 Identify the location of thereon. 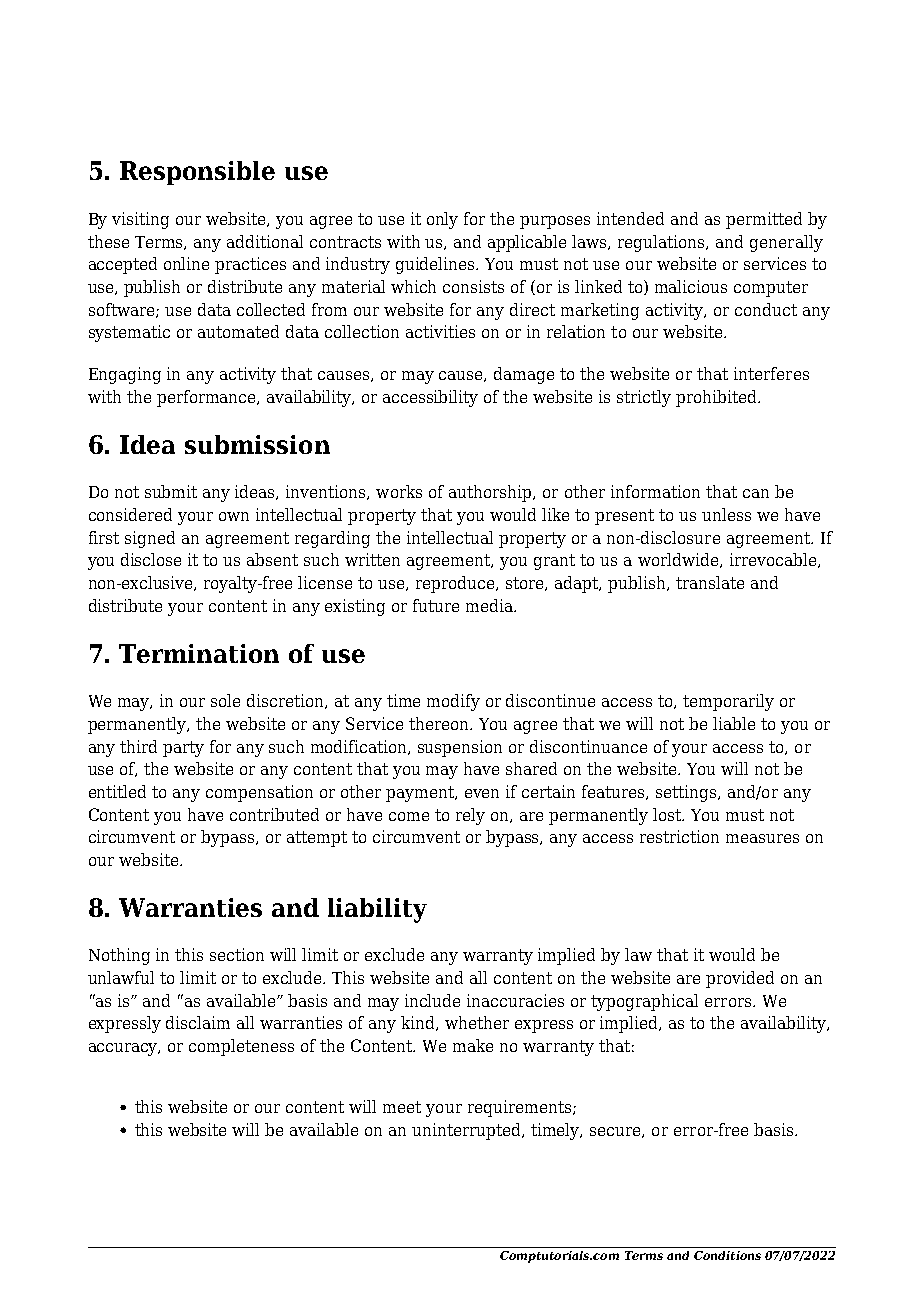
(440, 723).
